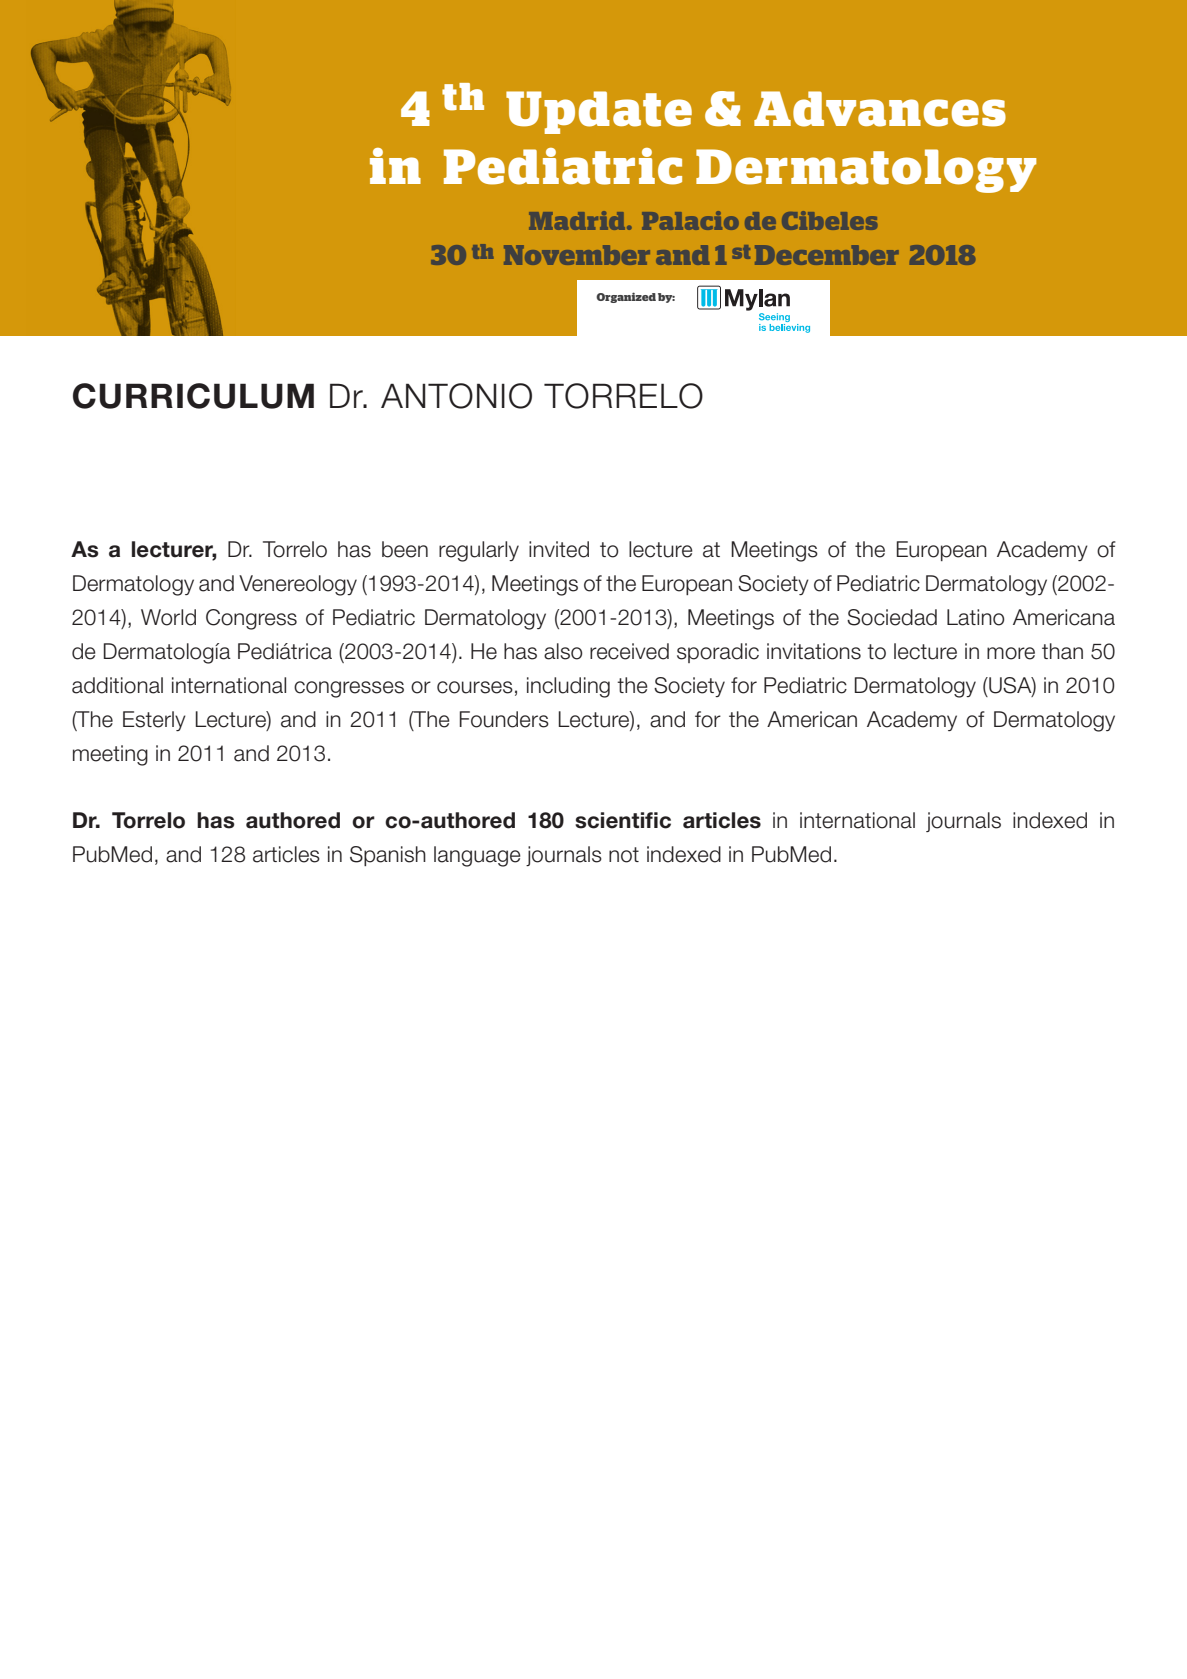 The width and height of the screenshot is (1187, 1679). Describe the element at coordinates (168, 617) in the screenshot. I see `World` at that location.
